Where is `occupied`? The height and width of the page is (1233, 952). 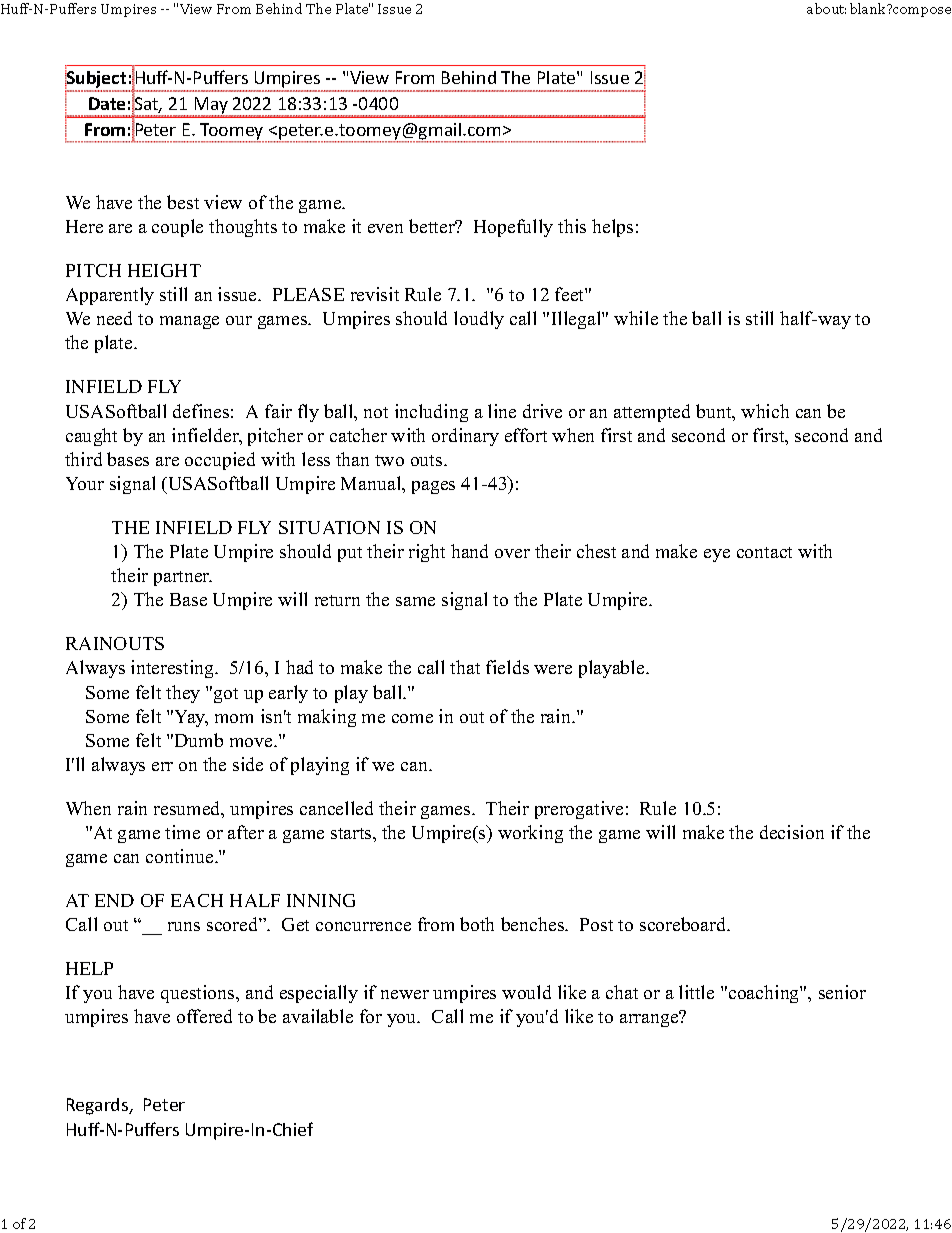
occupied is located at coordinates (220, 461).
